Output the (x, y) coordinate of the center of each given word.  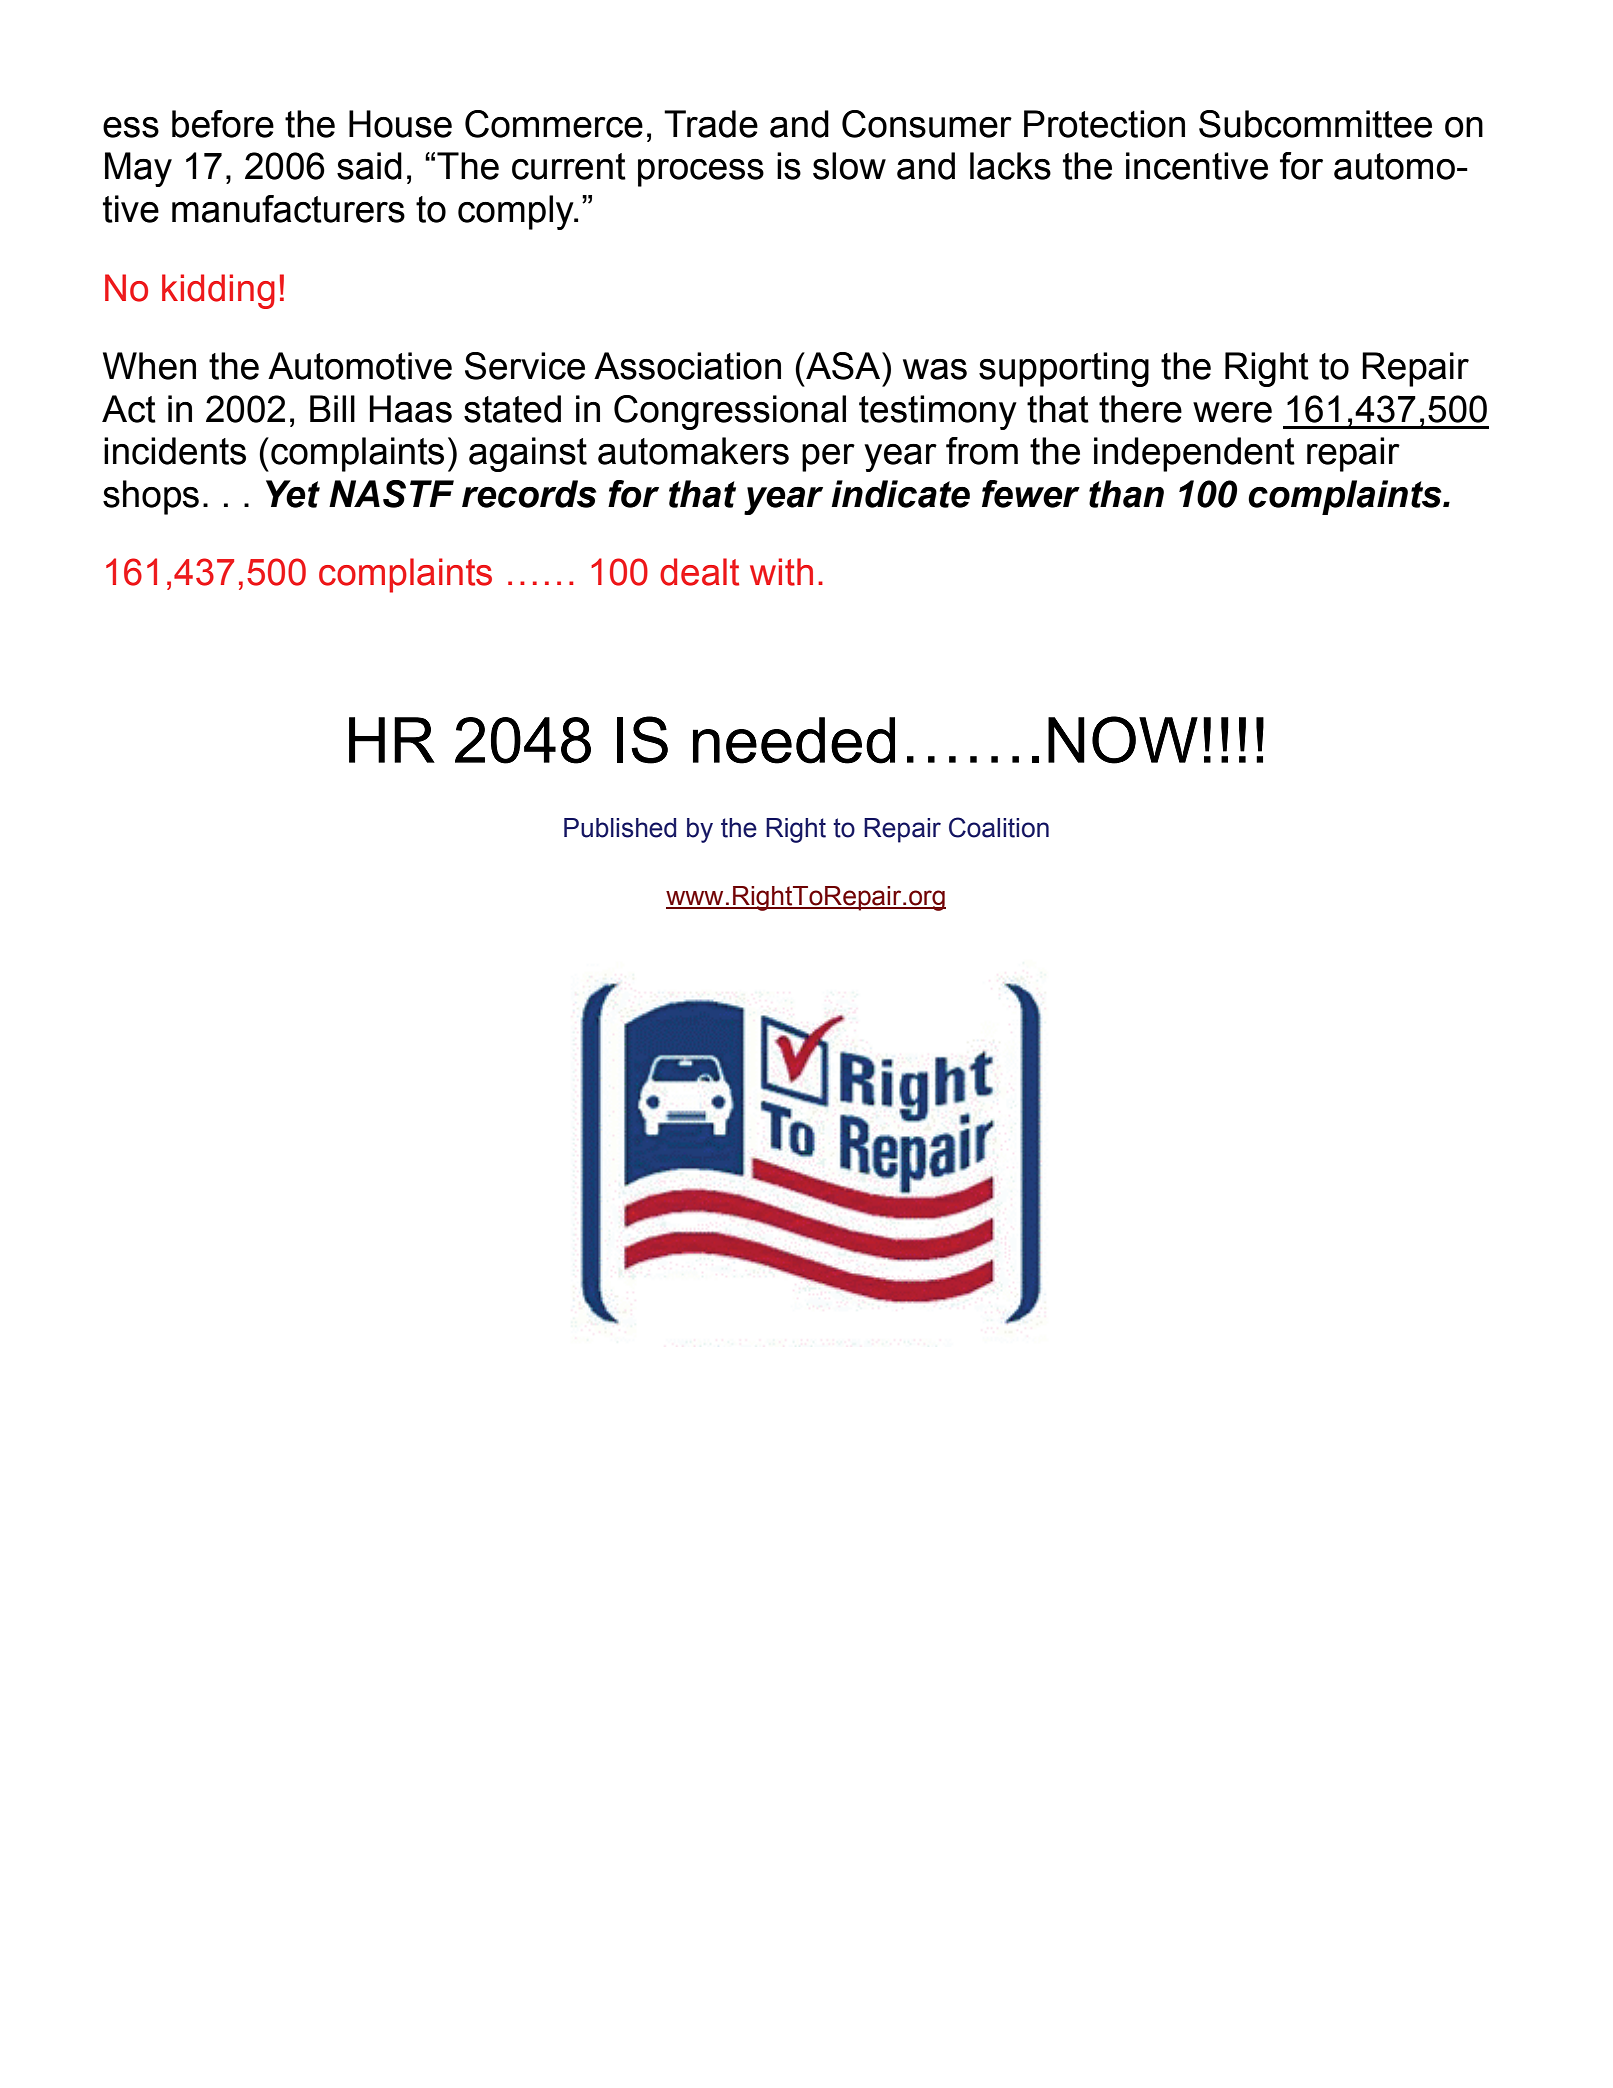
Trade (711, 124)
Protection (1104, 124)
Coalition (999, 827)
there (1140, 409)
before (223, 124)
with (781, 572)
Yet (293, 494)
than (1126, 494)
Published (620, 828)
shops (151, 497)
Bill (332, 408)
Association (687, 366)
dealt (699, 572)
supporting (1064, 369)
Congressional (730, 412)
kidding (218, 291)
